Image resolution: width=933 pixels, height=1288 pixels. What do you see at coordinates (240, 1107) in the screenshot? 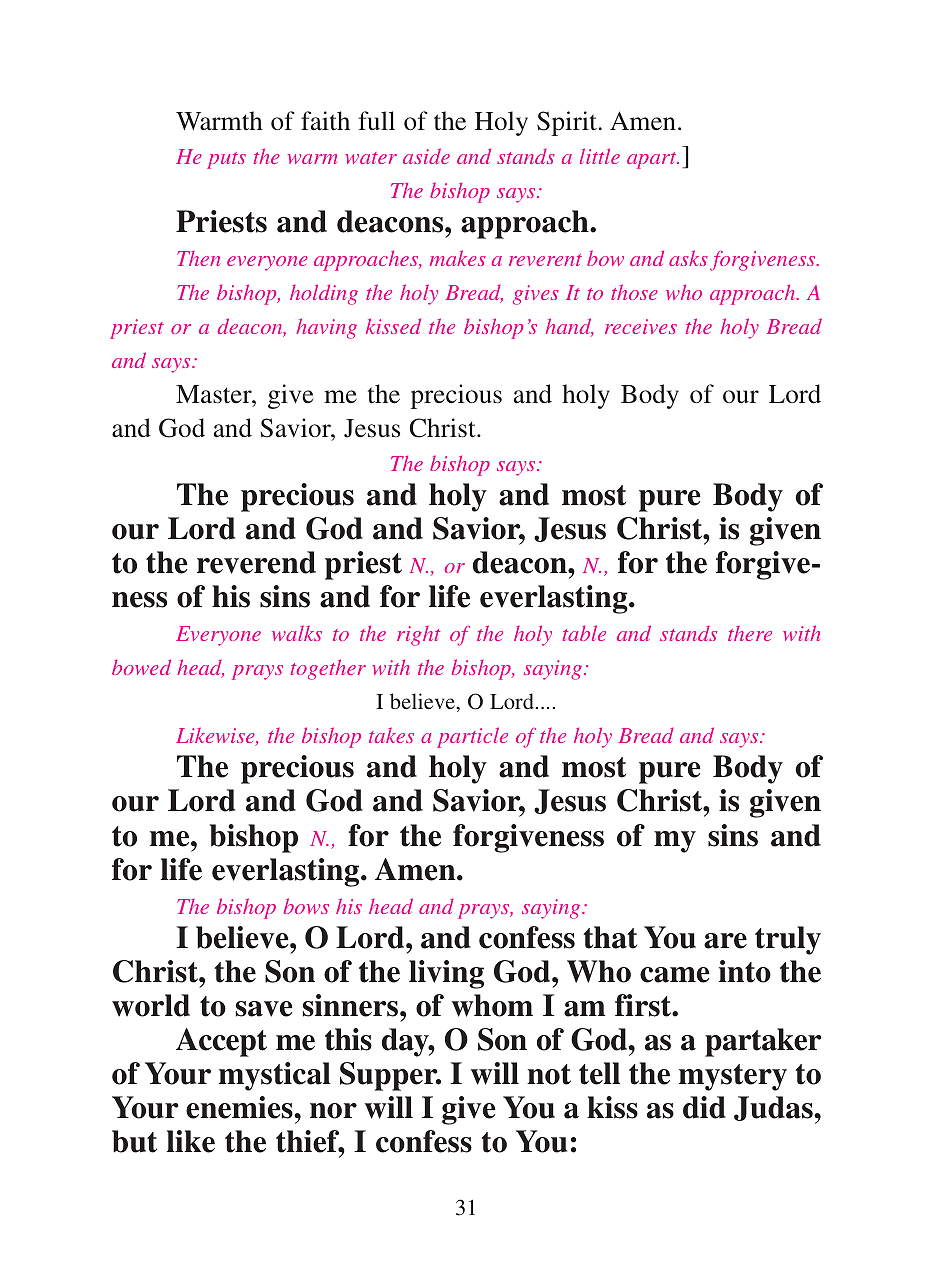
I see `enemies` at bounding box center [240, 1107].
